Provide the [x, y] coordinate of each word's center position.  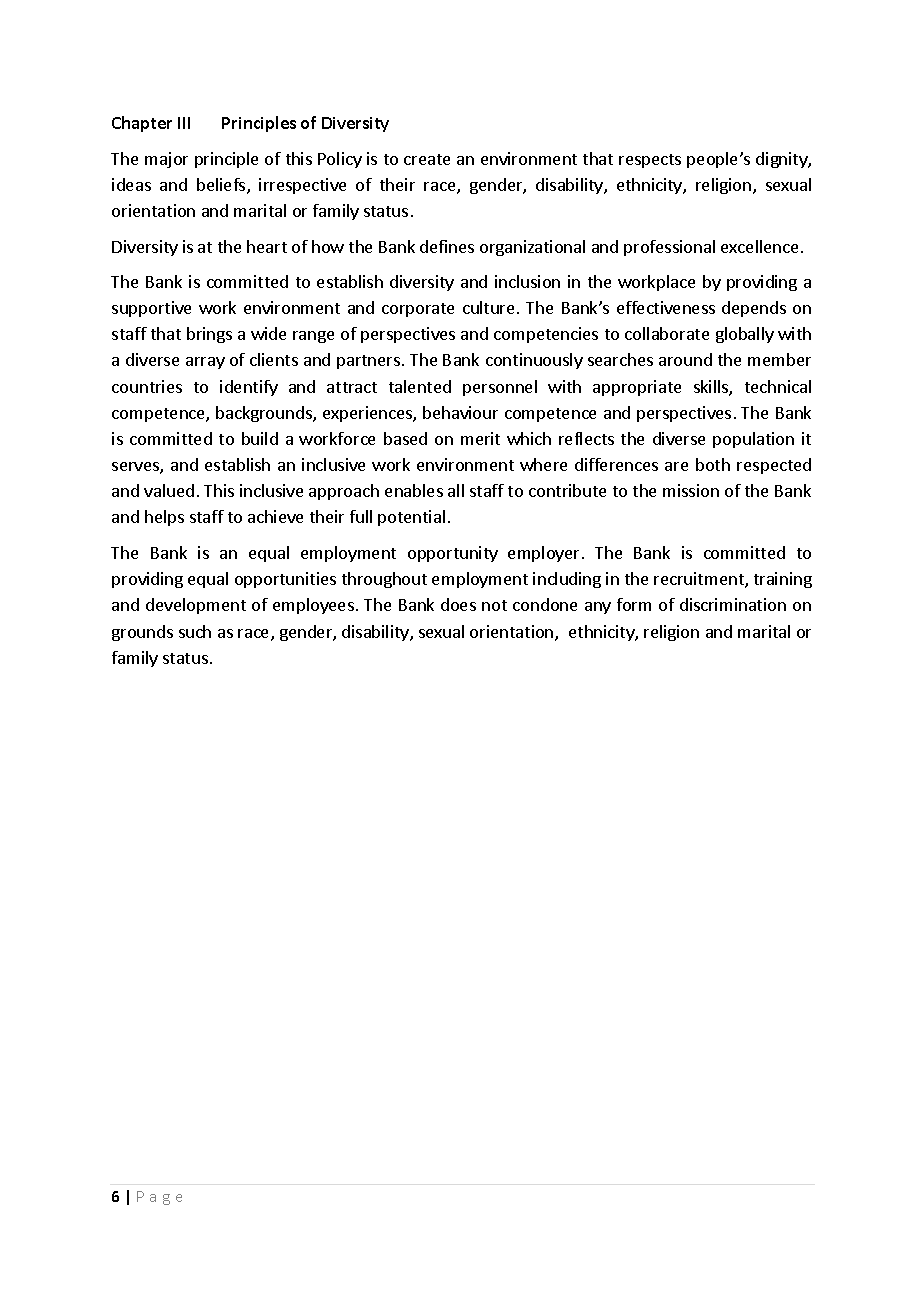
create [427, 159]
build [260, 438]
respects [650, 161]
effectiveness [666, 307]
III [184, 123]
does [458, 604]
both [713, 464]
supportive [151, 309]
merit [480, 438]
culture [488, 307]
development [196, 606]
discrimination [733, 604]
